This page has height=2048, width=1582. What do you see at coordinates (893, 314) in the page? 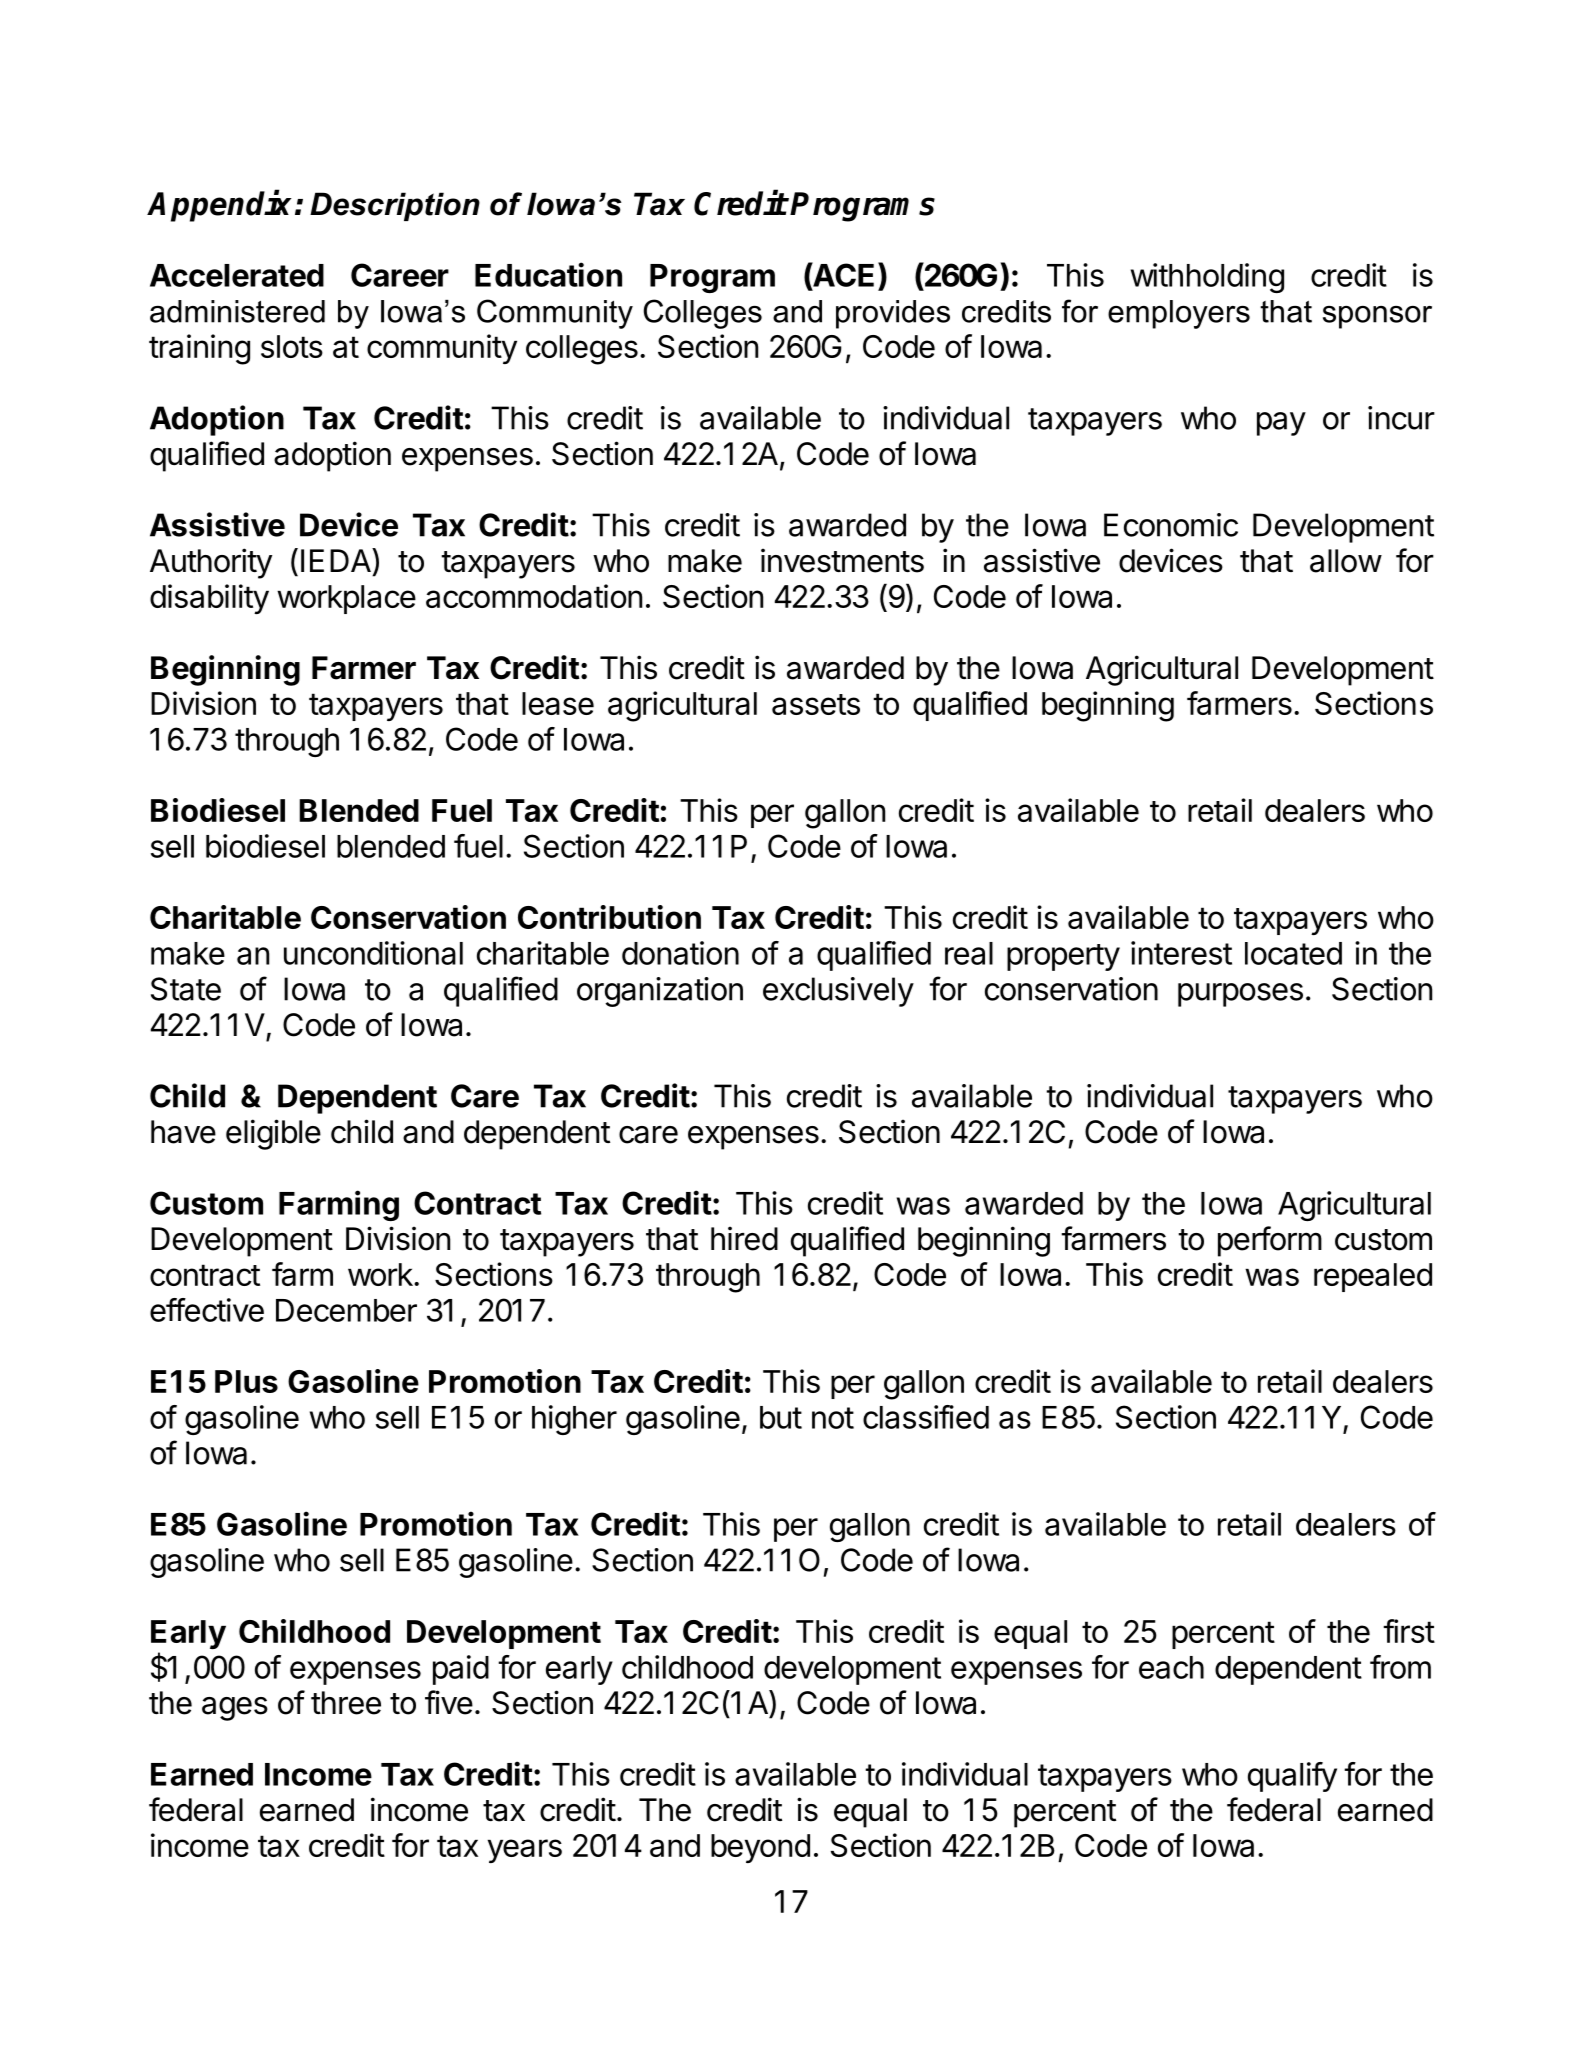
I see `provides` at bounding box center [893, 314].
